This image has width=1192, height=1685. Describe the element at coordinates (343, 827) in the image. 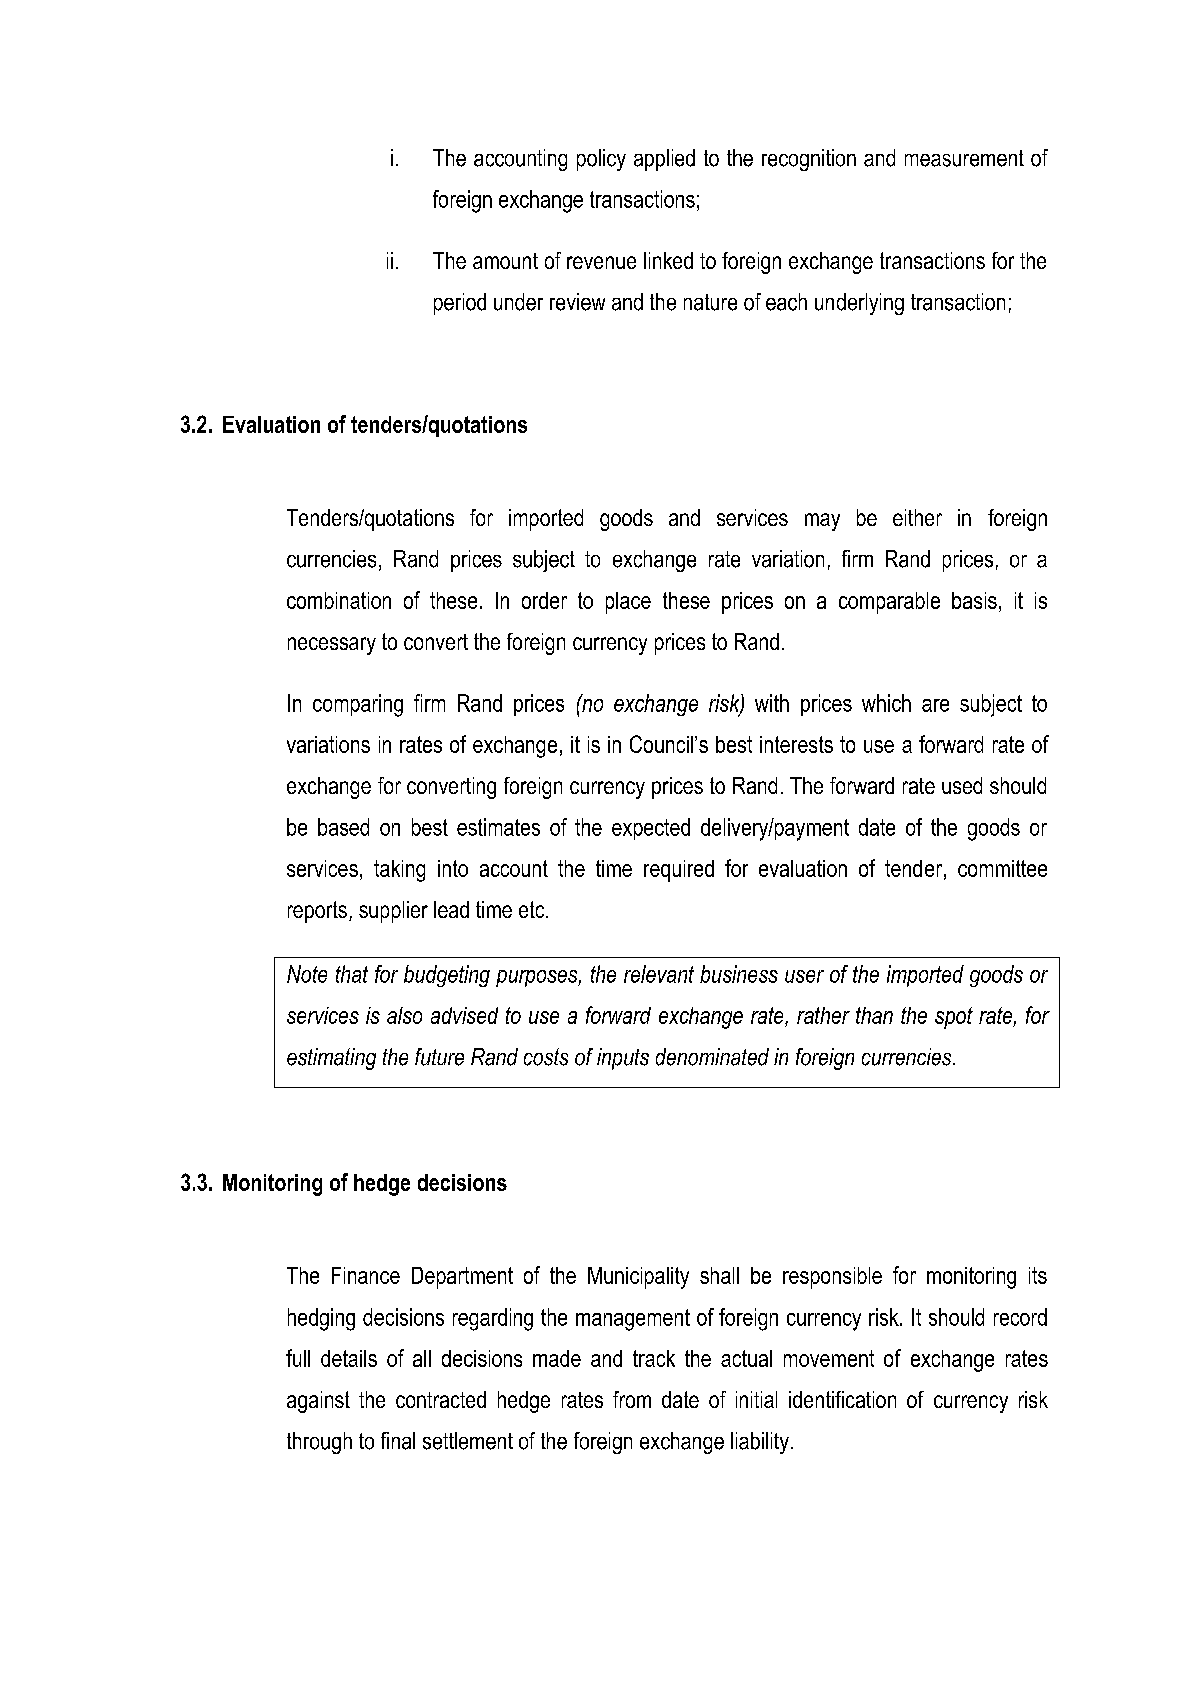

I see `based` at that location.
